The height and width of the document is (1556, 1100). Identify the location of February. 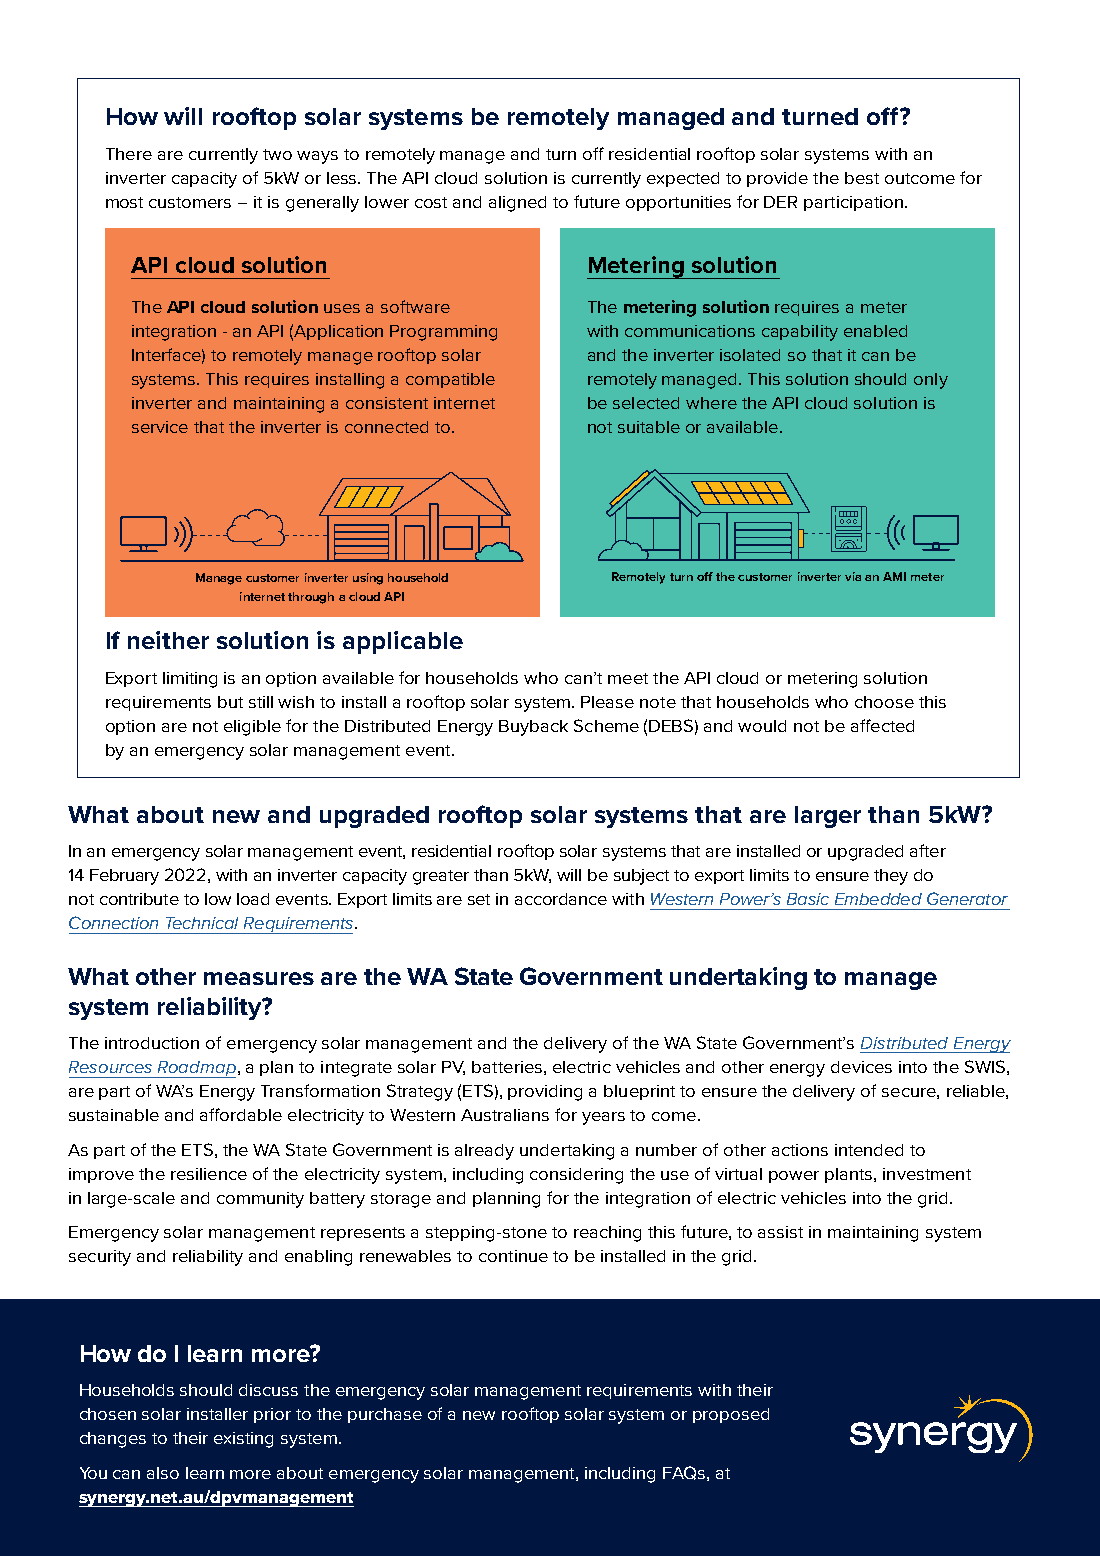
(124, 877).
